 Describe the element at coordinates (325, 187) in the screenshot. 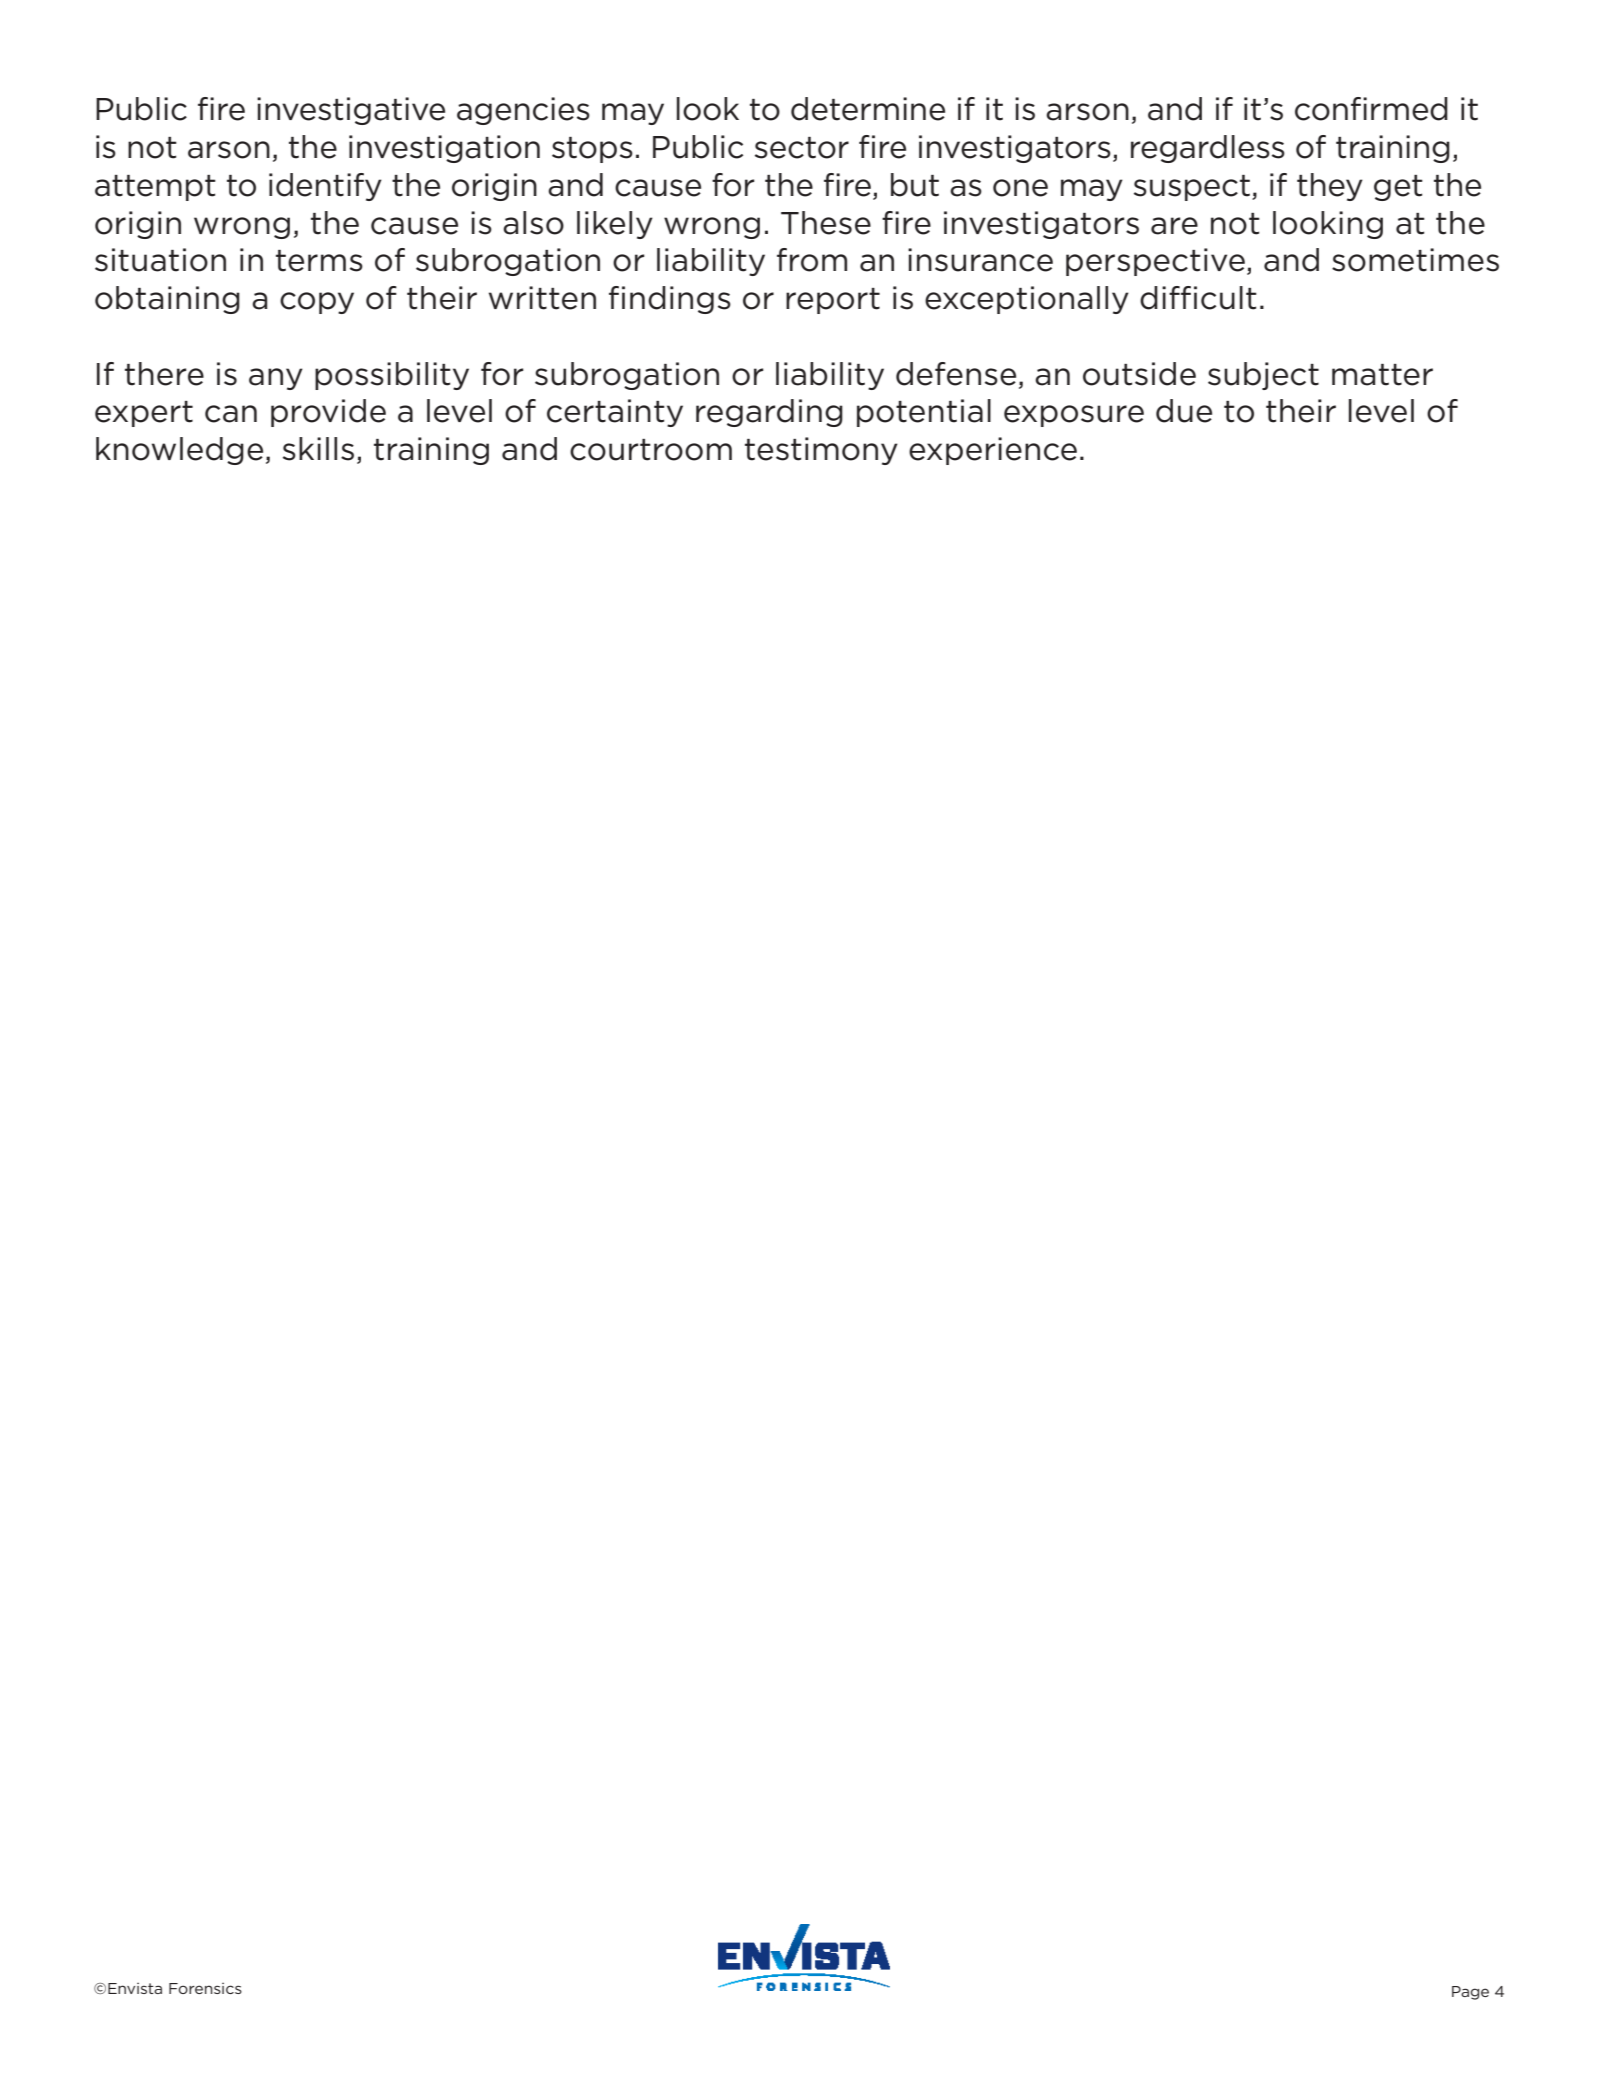

I see `identify` at that location.
